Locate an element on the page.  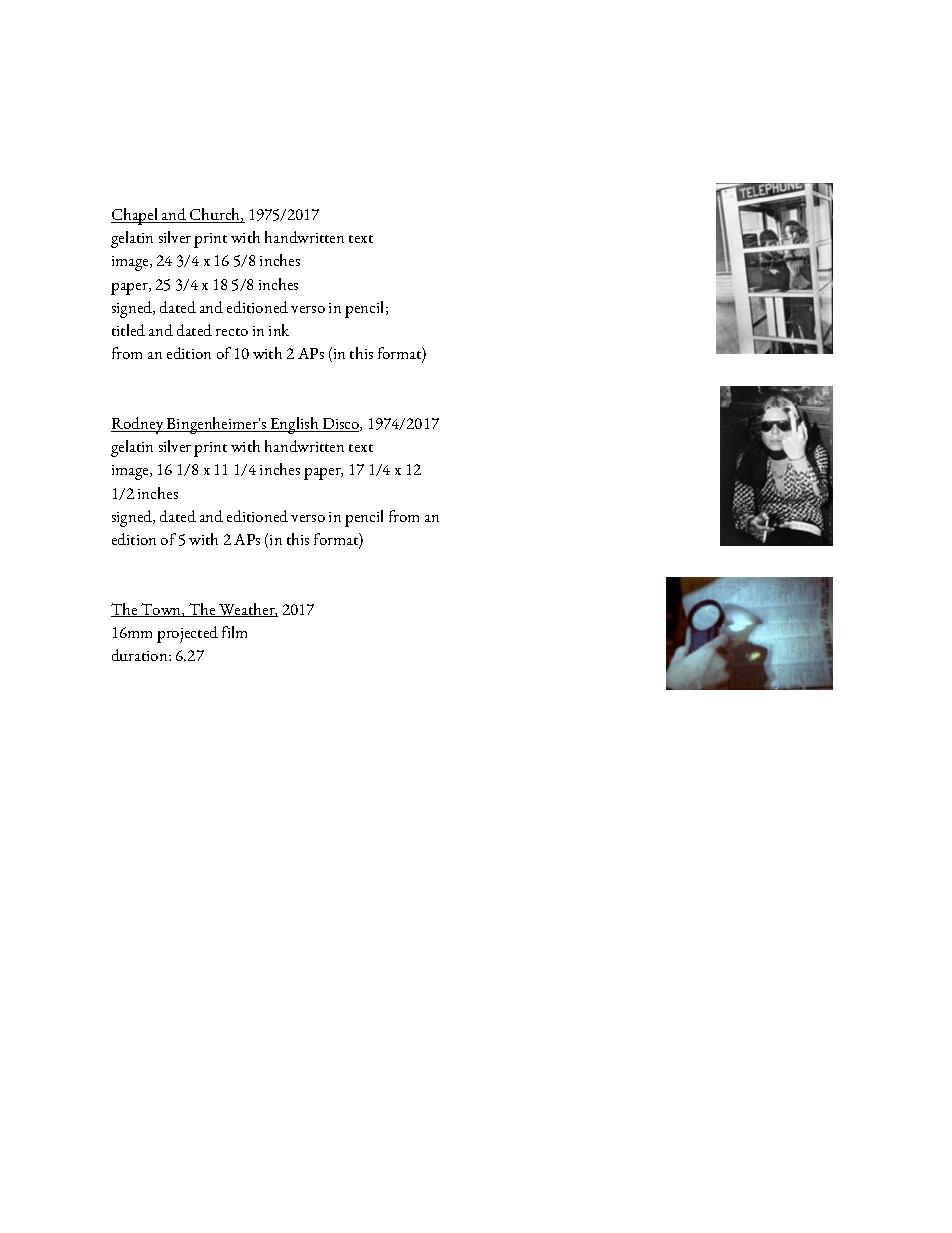
duration is located at coordinates (141, 655).
